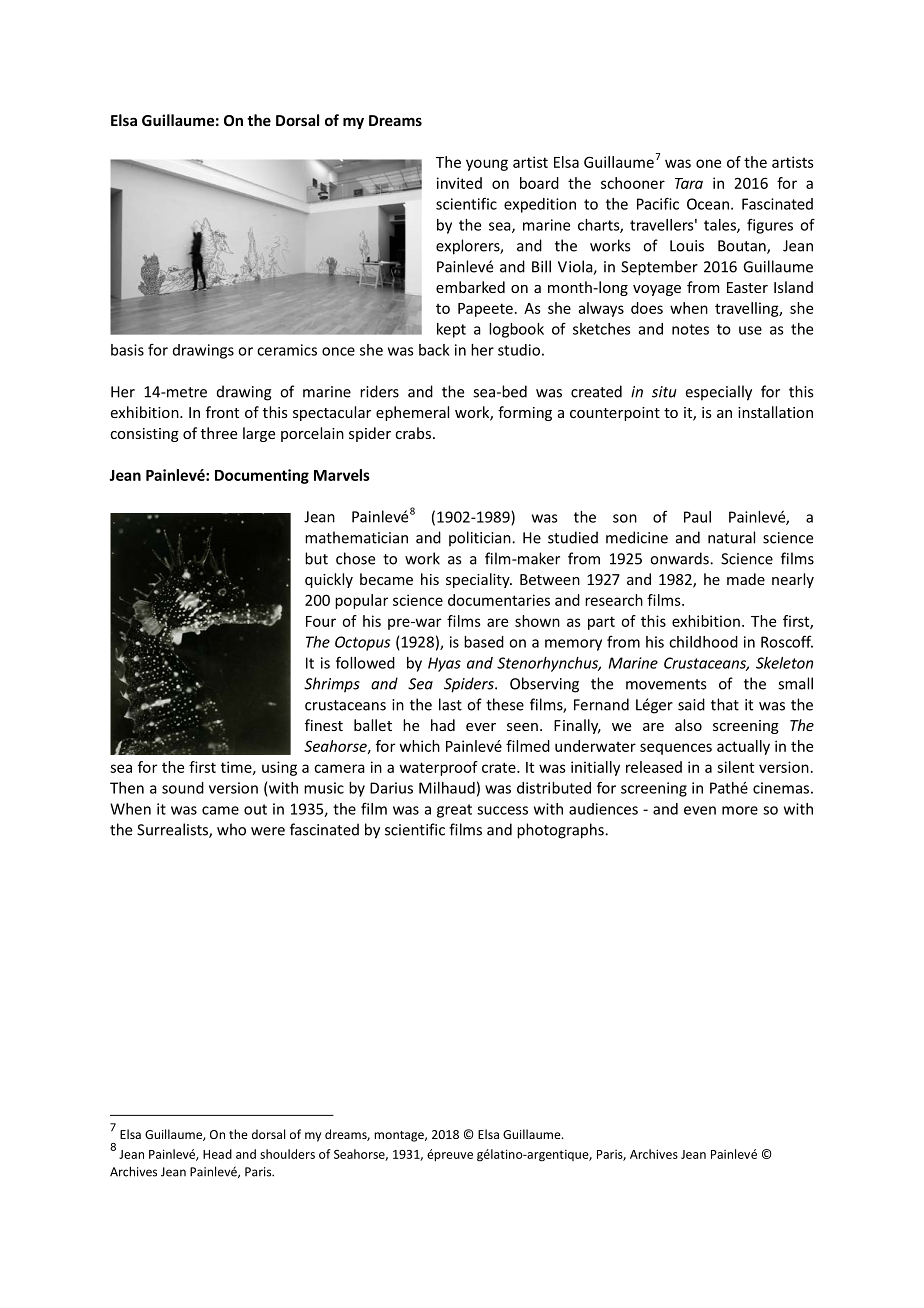  I want to click on invited, so click(459, 183).
